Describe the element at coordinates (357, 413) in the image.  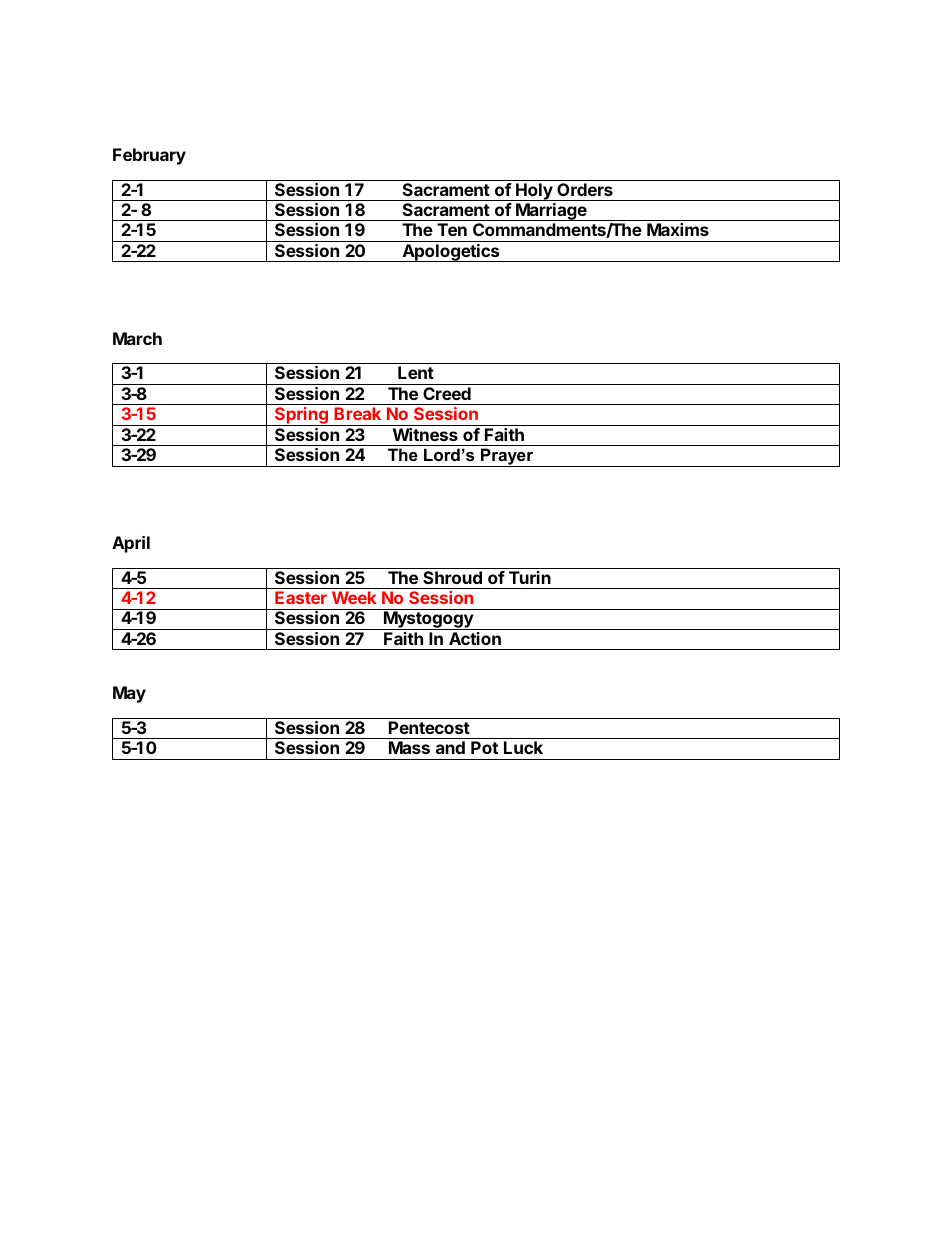
I see `Break` at that location.
